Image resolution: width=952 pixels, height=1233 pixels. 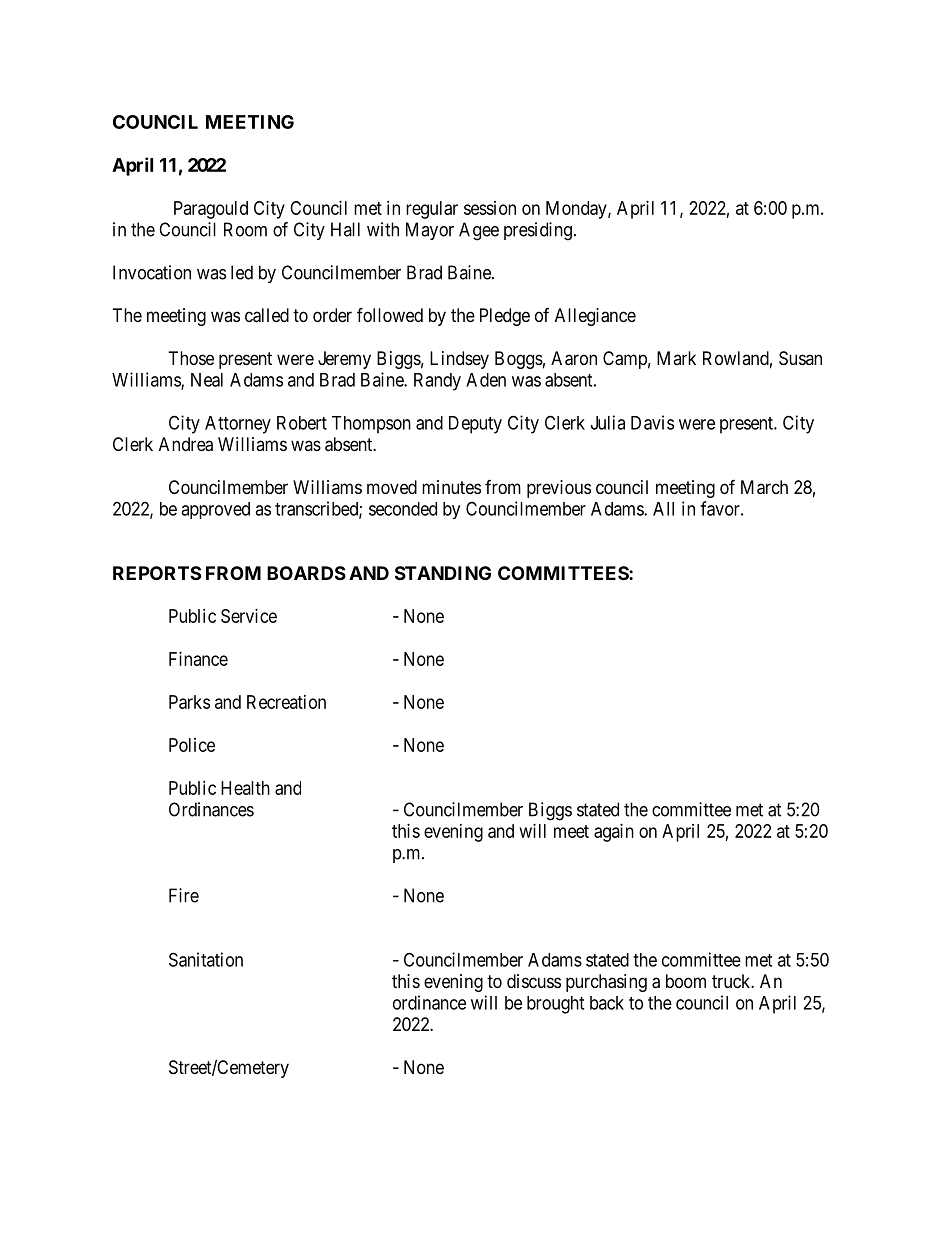 What do you see at coordinates (686, 981) in the screenshot?
I see `boom` at bounding box center [686, 981].
